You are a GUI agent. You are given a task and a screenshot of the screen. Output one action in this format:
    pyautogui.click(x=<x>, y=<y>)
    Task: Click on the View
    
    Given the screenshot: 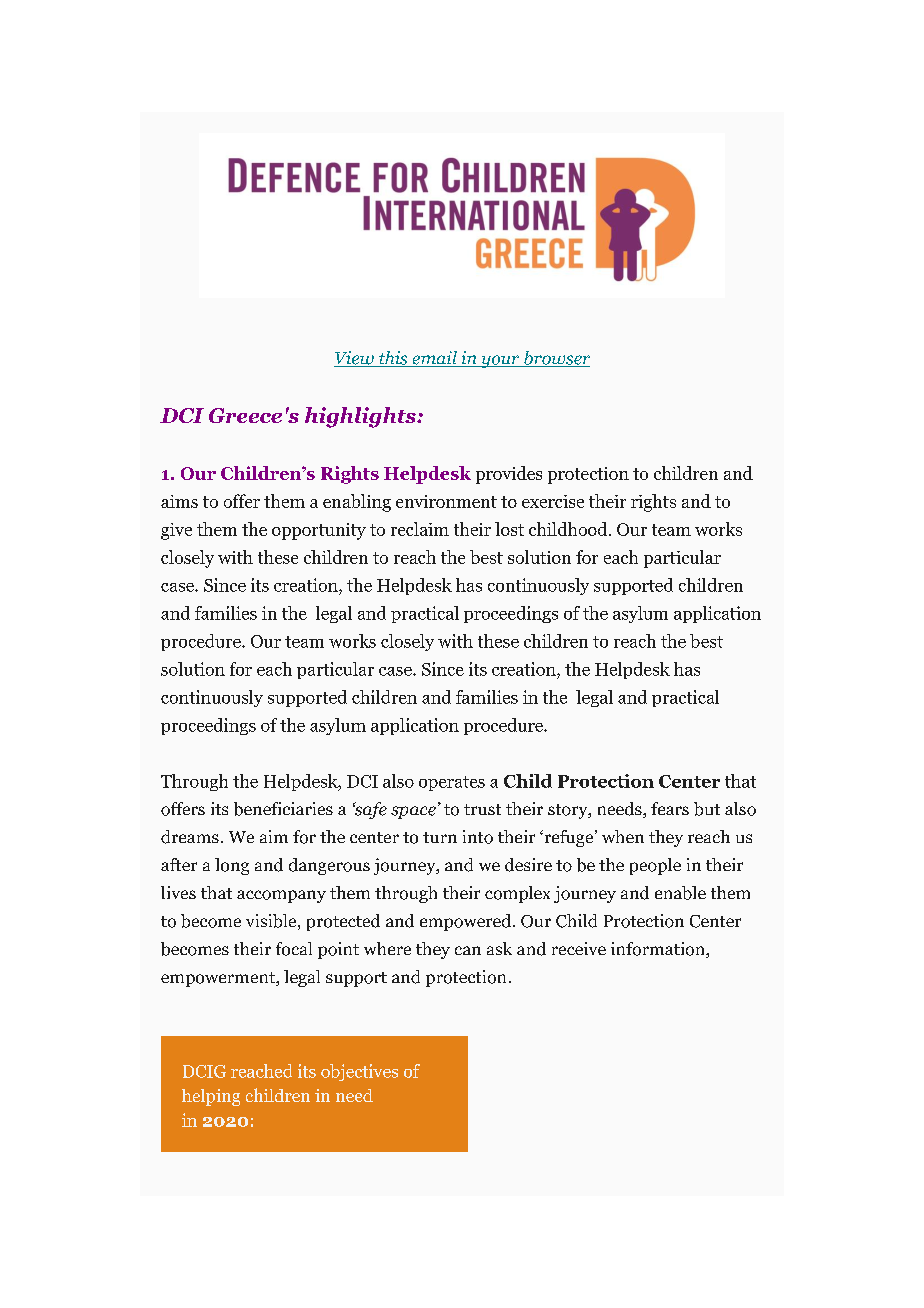 What is the action you would take?
    pyautogui.click(x=355, y=359)
